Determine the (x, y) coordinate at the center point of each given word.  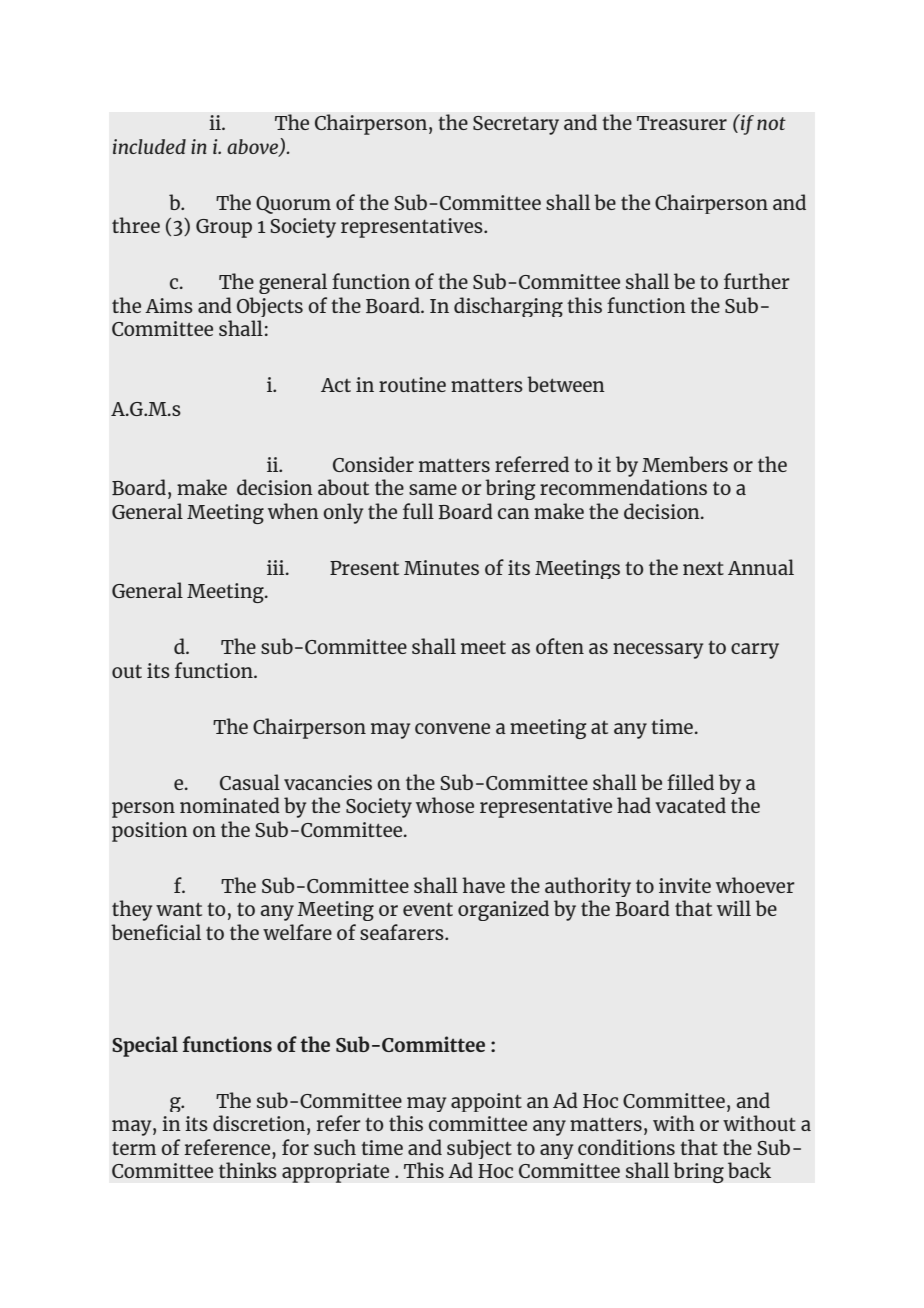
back (749, 1170)
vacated (690, 805)
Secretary (516, 125)
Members (685, 464)
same (433, 489)
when (293, 511)
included (149, 146)
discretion (259, 1123)
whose (445, 805)
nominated (230, 805)
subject (479, 1149)
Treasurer (682, 123)
